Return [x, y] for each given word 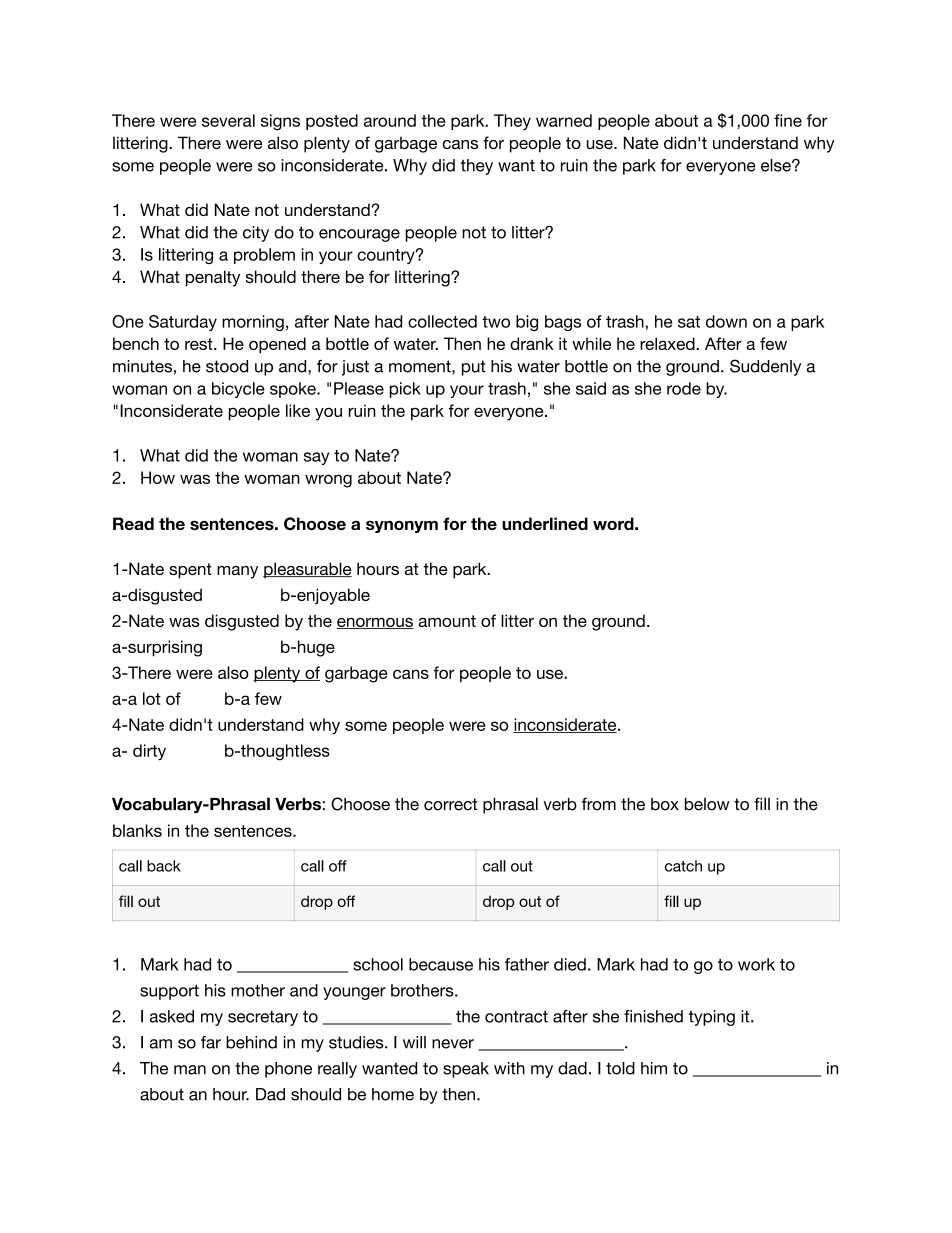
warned [564, 120]
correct [450, 804]
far [211, 1042]
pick [405, 390]
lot [152, 698]
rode [684, 388]
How [158, 477]
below [707, 804]
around [390, 120]
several [228, 120]
